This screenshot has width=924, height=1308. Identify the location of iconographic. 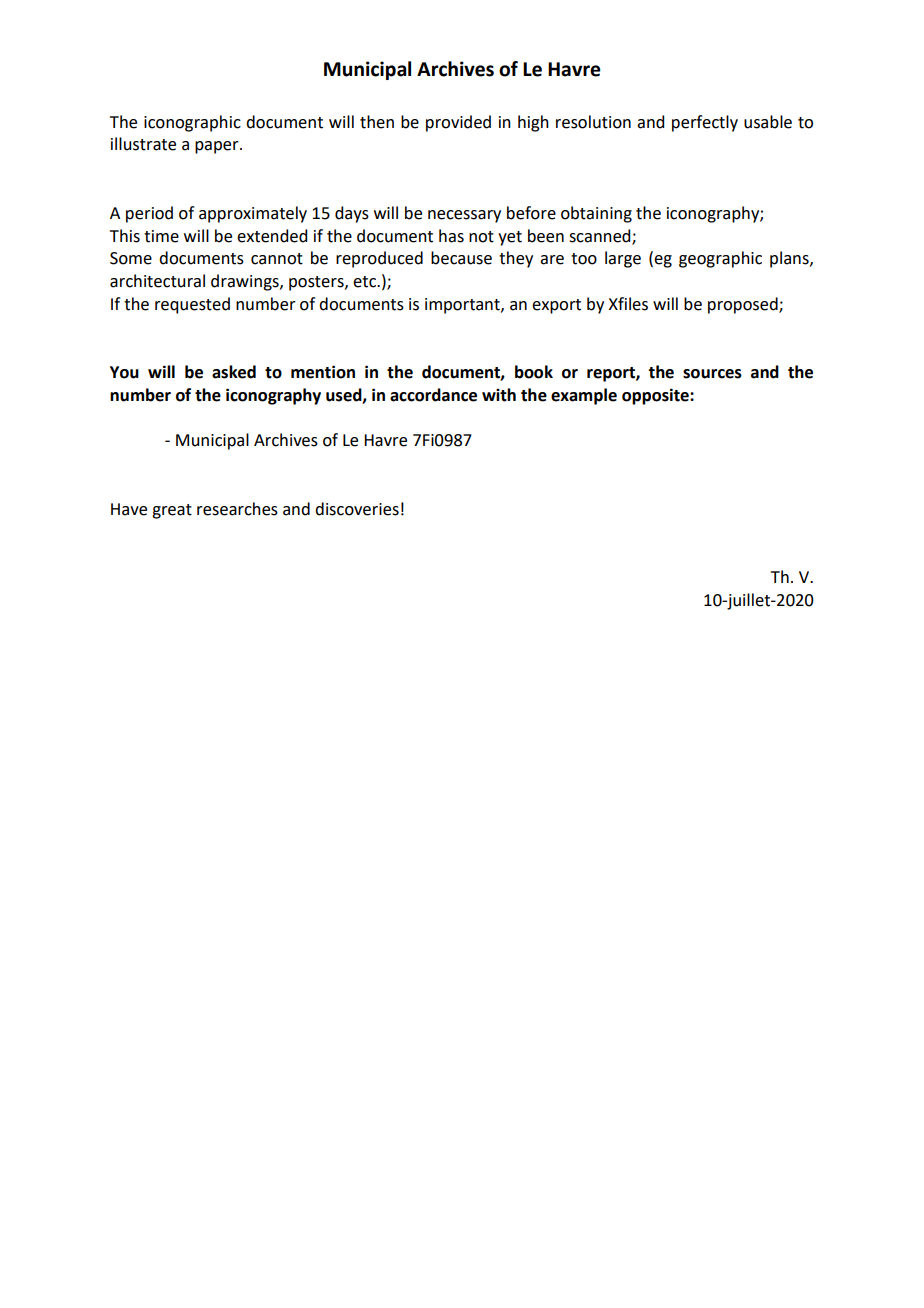
(192, 123).
